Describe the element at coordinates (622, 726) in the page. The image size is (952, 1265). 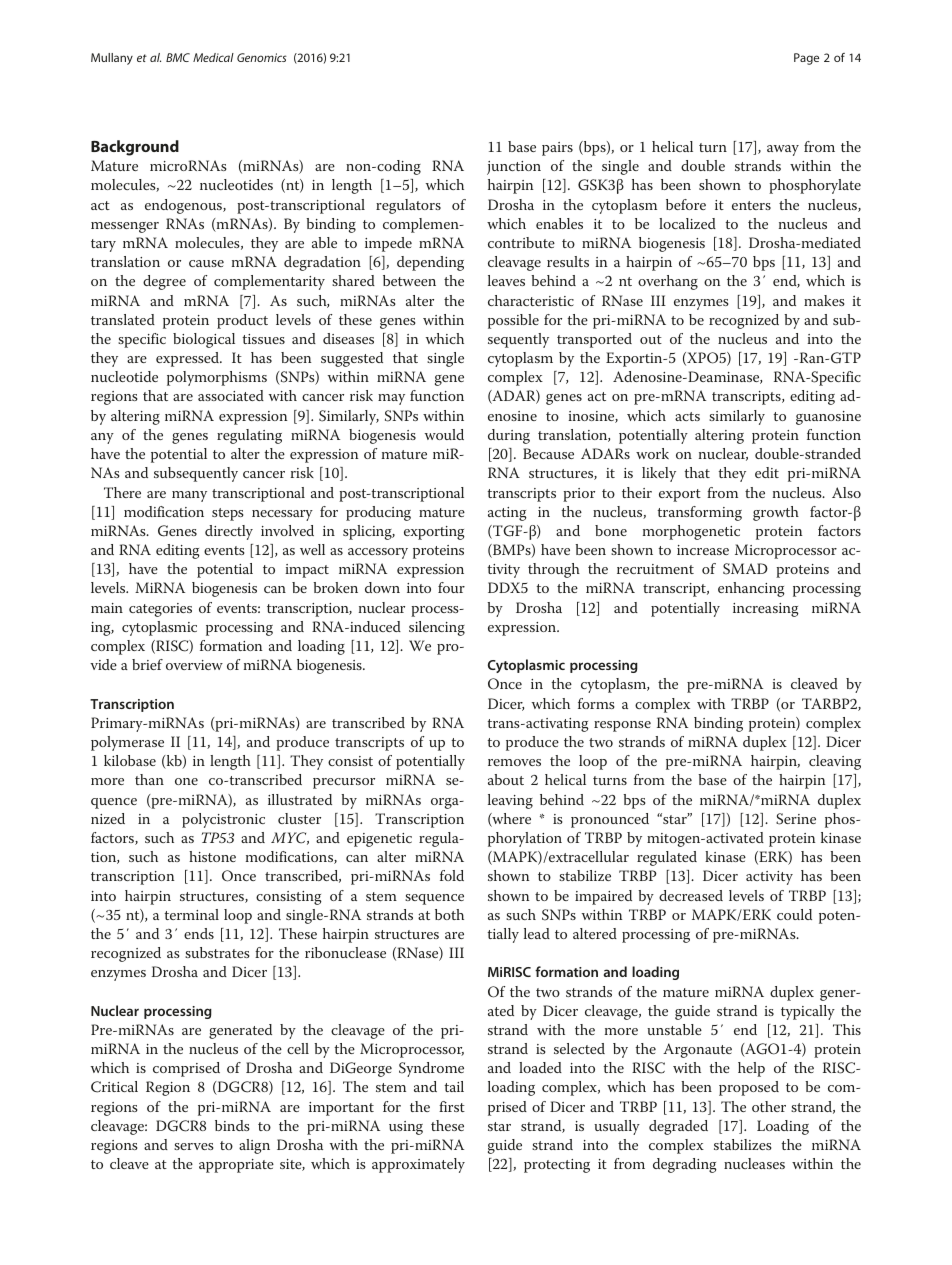
I see `response` at that location.
